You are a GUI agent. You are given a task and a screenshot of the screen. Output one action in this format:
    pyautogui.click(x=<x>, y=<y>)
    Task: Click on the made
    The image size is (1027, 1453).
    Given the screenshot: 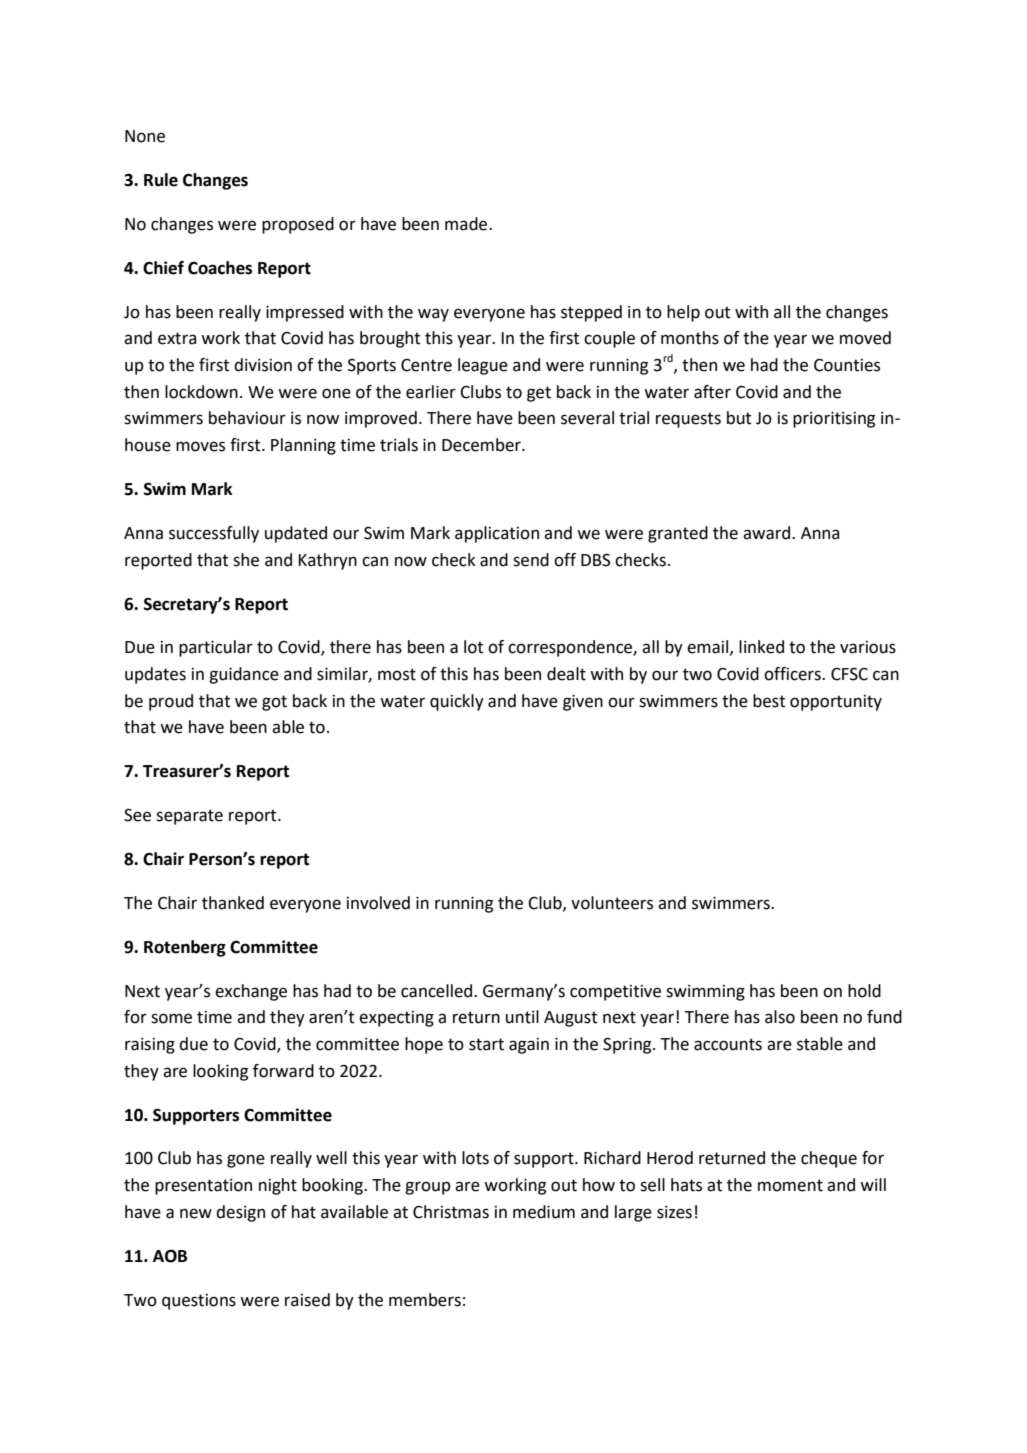 What is the action you would take?
    pyautogui.click(x=467, y=224)
